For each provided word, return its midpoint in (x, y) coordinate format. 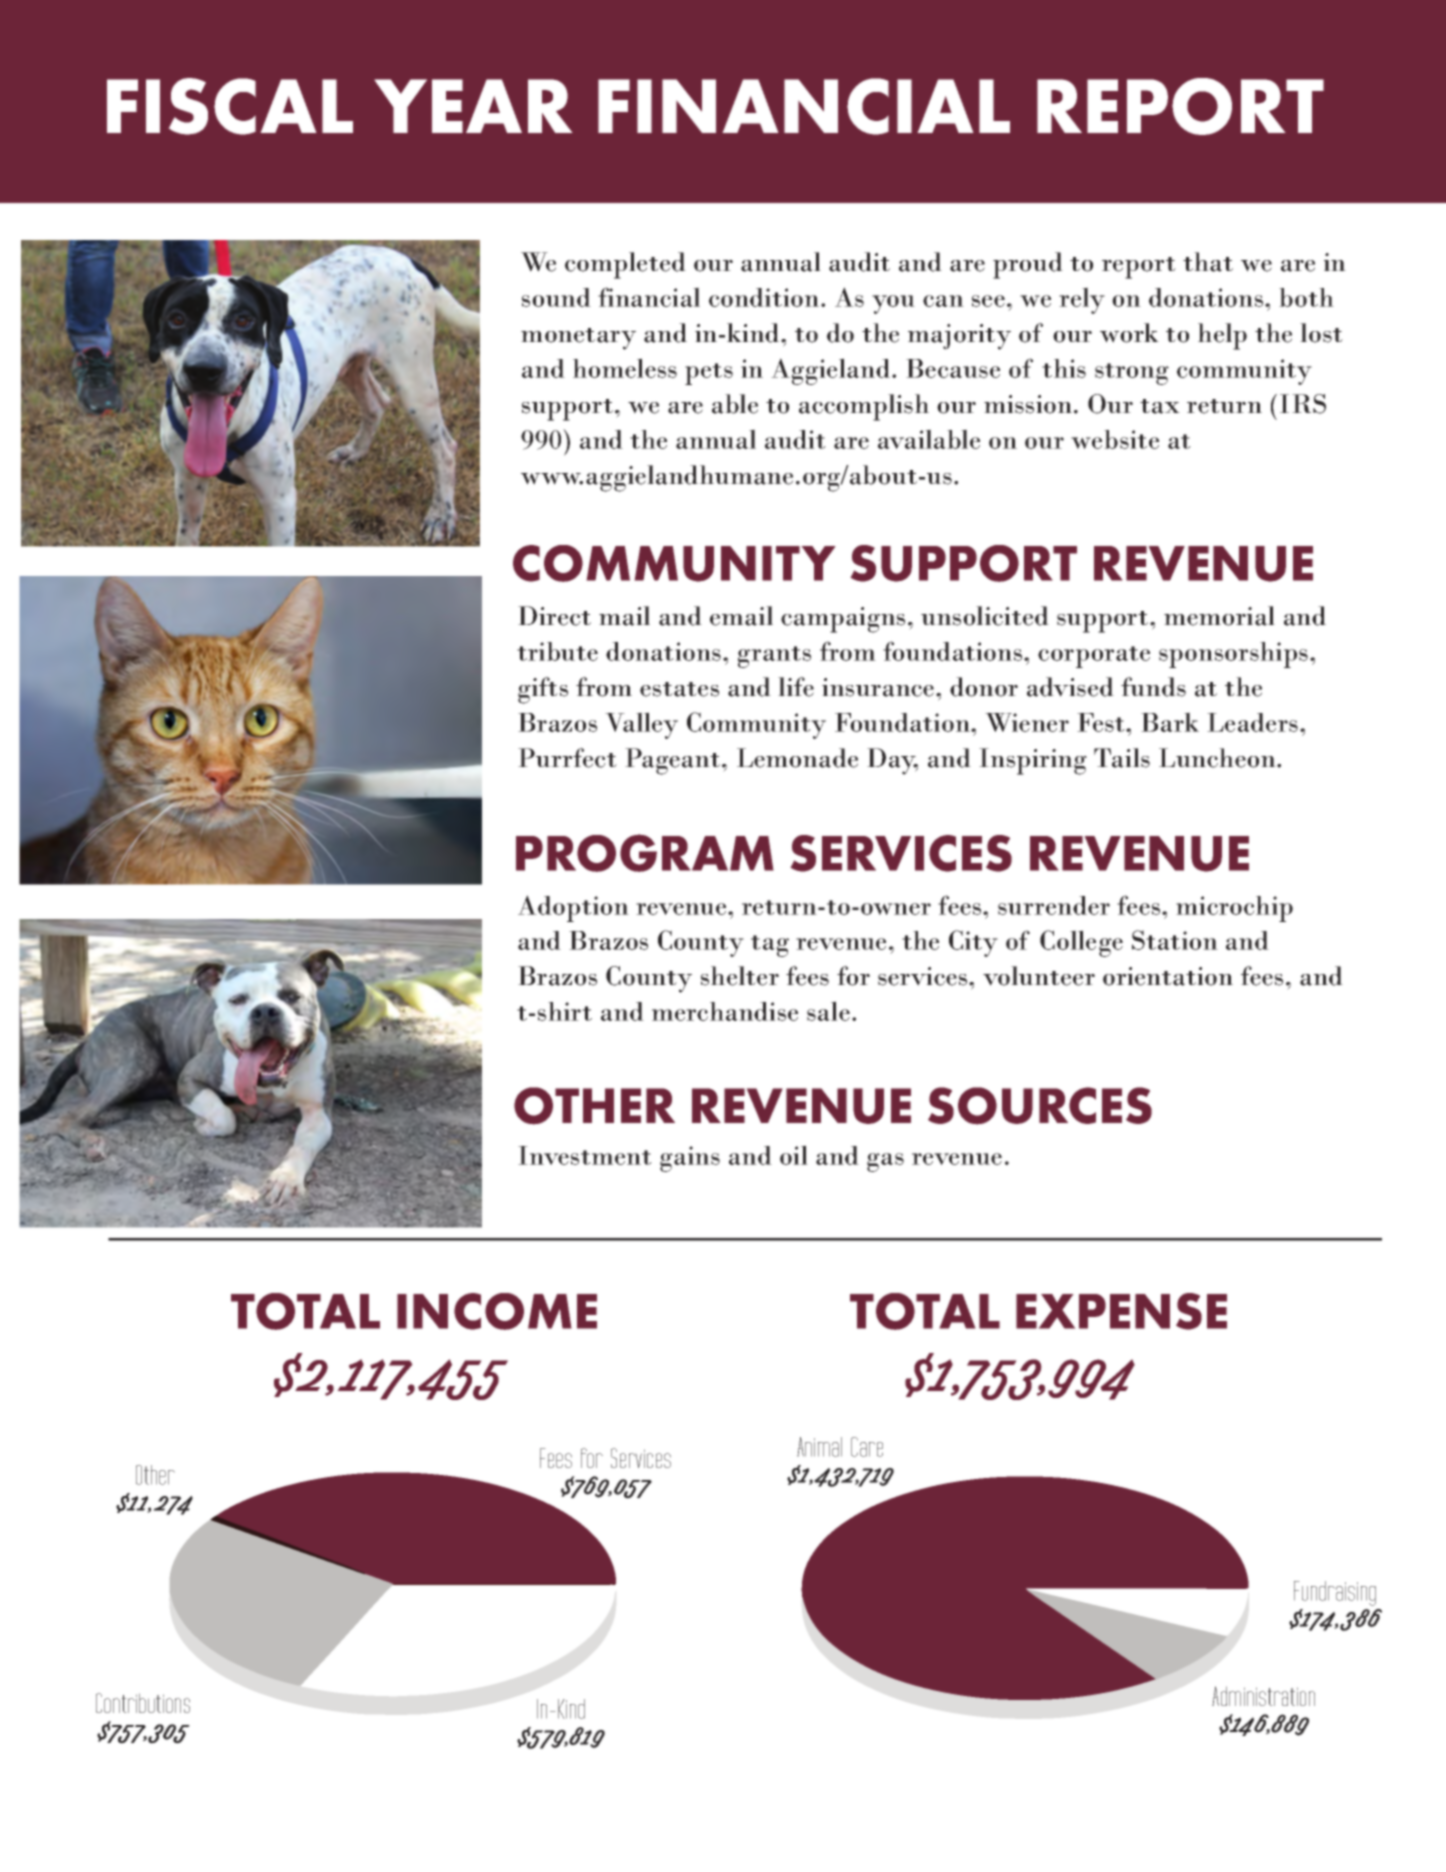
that (1208, 262)
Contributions (143, 1703)
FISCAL (230, 106)
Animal (819, 1447)
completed (625, 265)
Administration (1263, 1696)
